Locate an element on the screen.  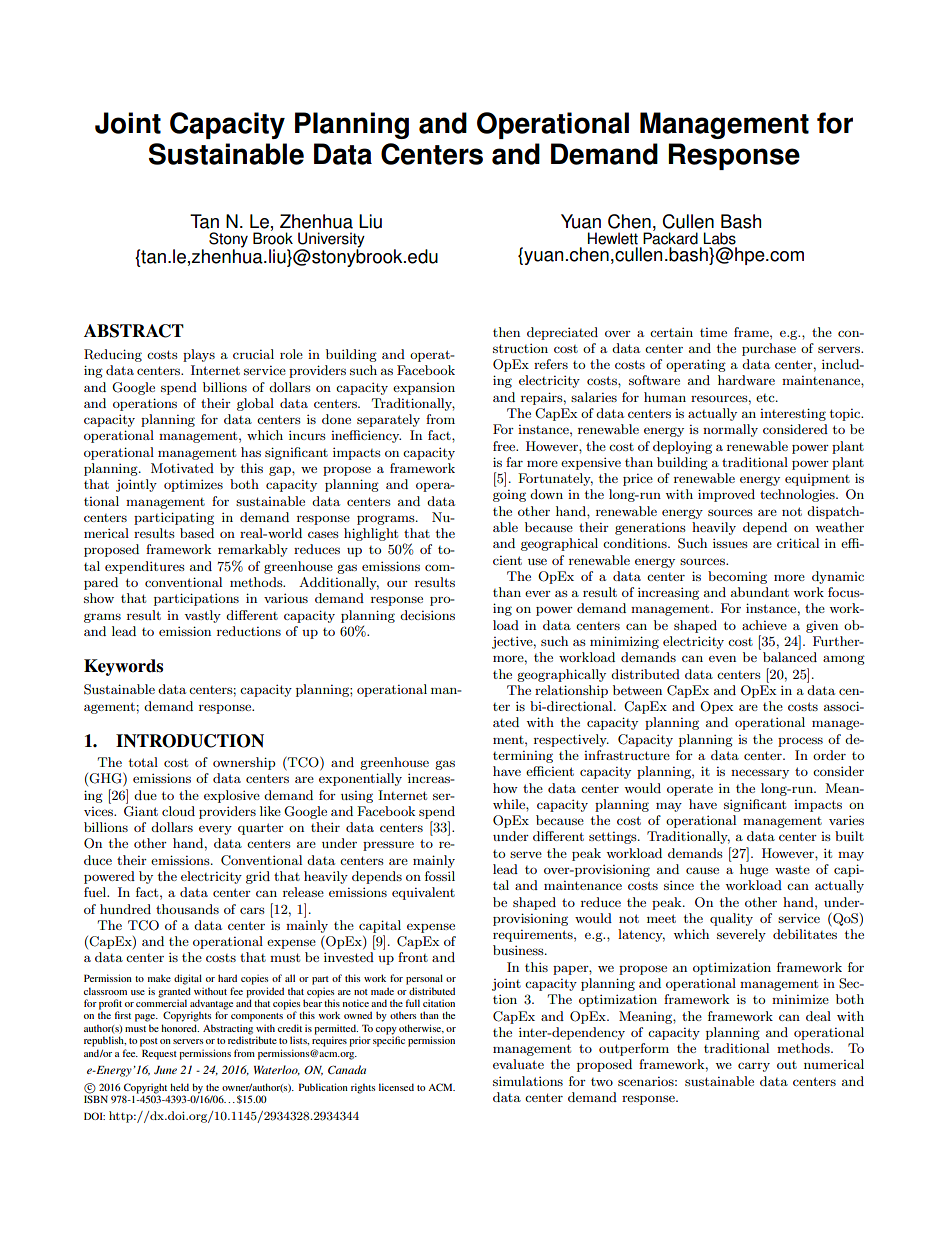
equivalent is located at coordinates (423, 893).
